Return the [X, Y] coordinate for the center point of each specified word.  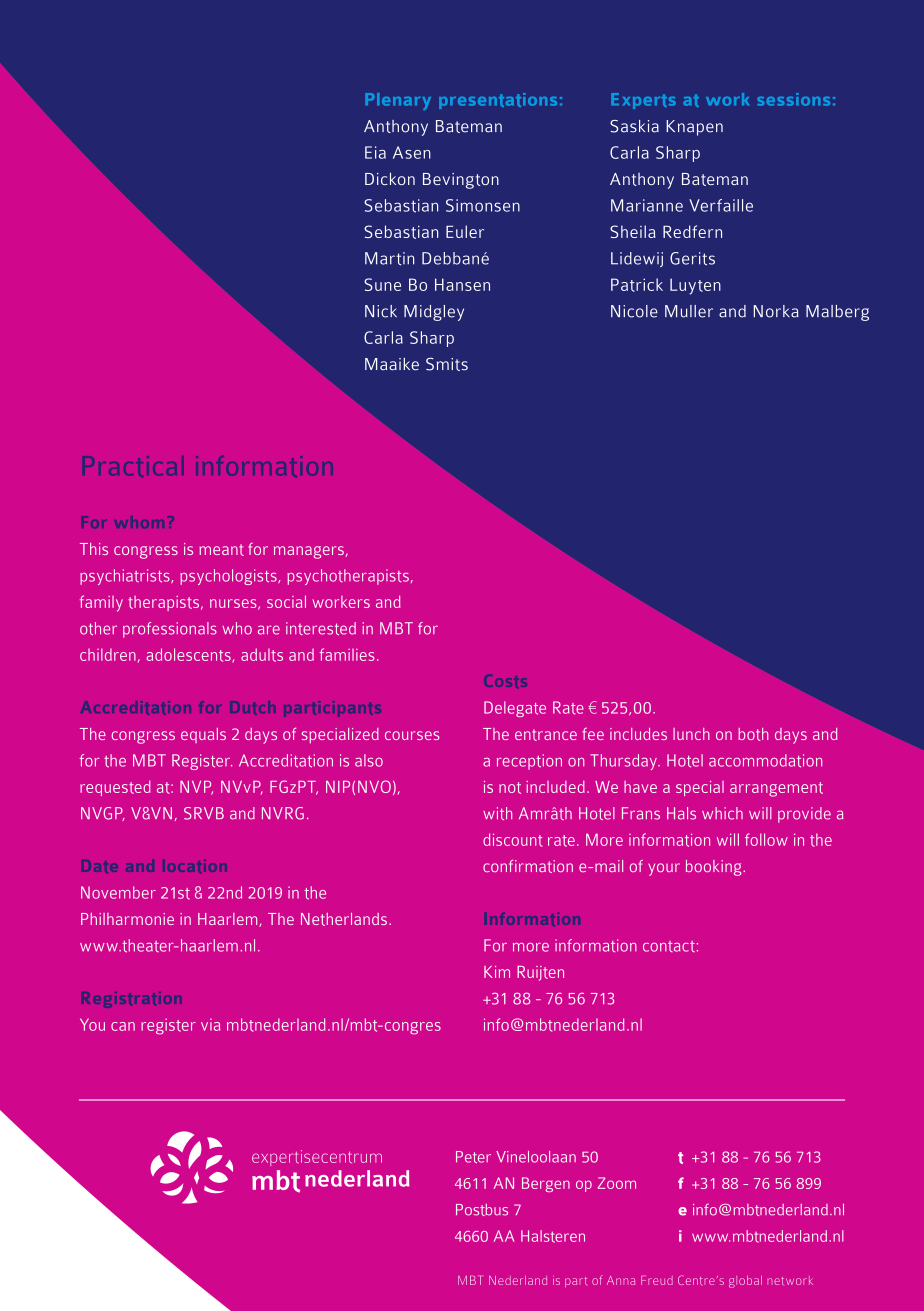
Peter [473, 1157]
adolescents [189, 655]
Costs [505, 681]
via [210, 1025]
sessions [793, 99]
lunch [691, 734]
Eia [375, 152]
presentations [498, 101]
